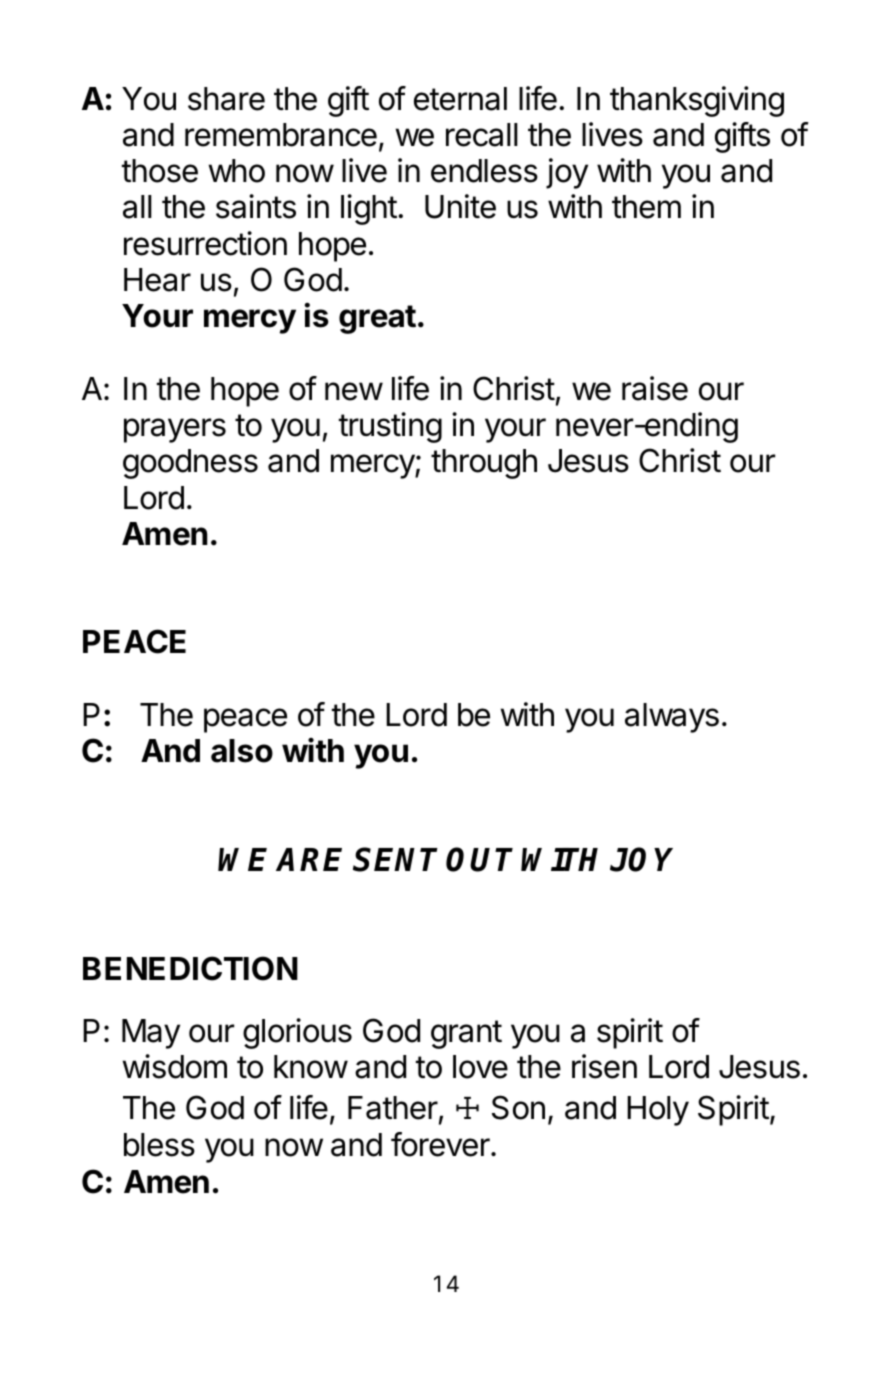  What do you see at coordinates (242, 751) in the screenshot?
I see `also` at bounding box center [242, 751].
